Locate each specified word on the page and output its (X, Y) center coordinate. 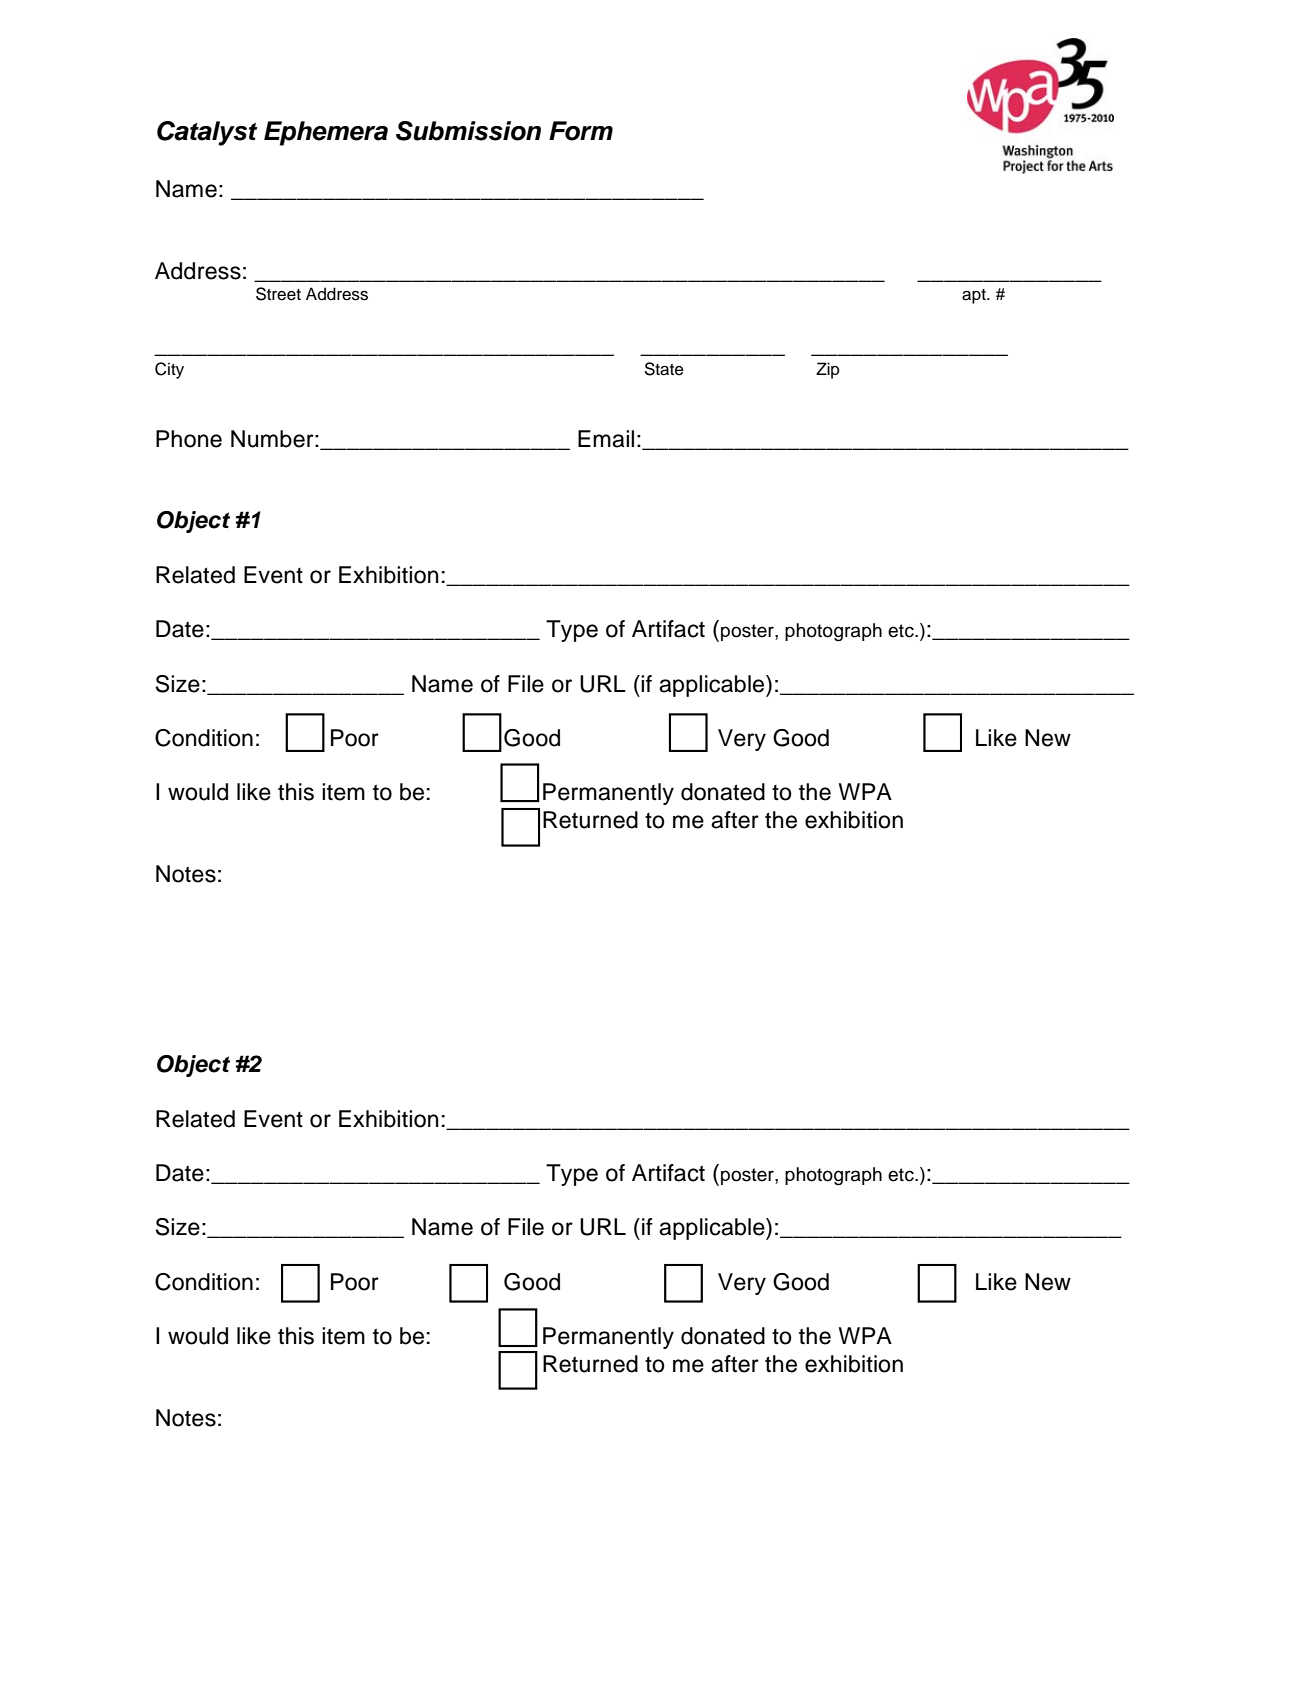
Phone (189, 439)
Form (581, 131)
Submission (468, 131)
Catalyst (207, 133)
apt (975, 296)
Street (278, 294)
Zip (828, 370)
